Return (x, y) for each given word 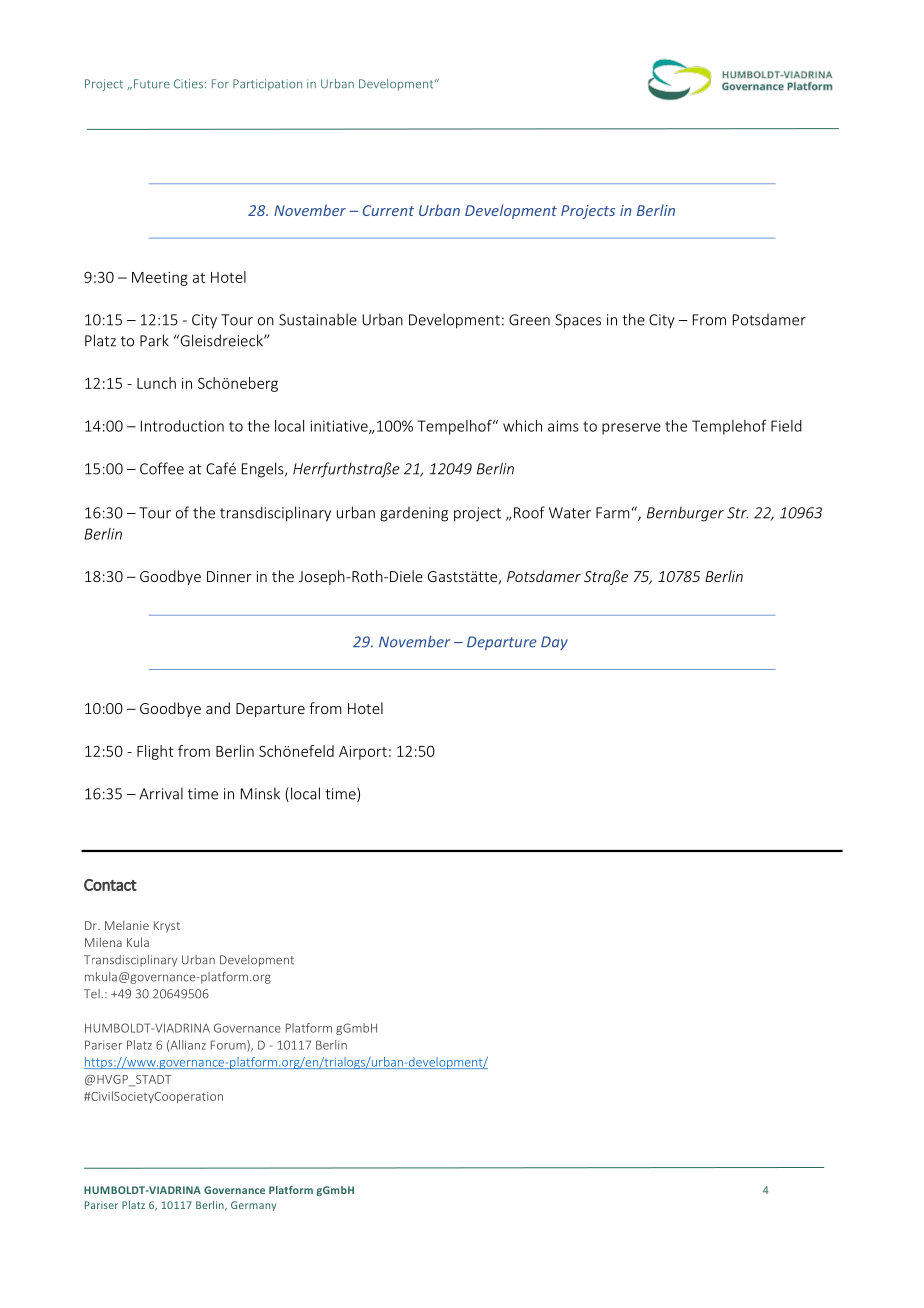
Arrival (161, 793)
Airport (363, 753)
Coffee (162, 468)
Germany (253, 1206)
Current (388, 210)
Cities (188, 84)
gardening (414, 514)
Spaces (578, 321)
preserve (631, 429)
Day (554, 643)
